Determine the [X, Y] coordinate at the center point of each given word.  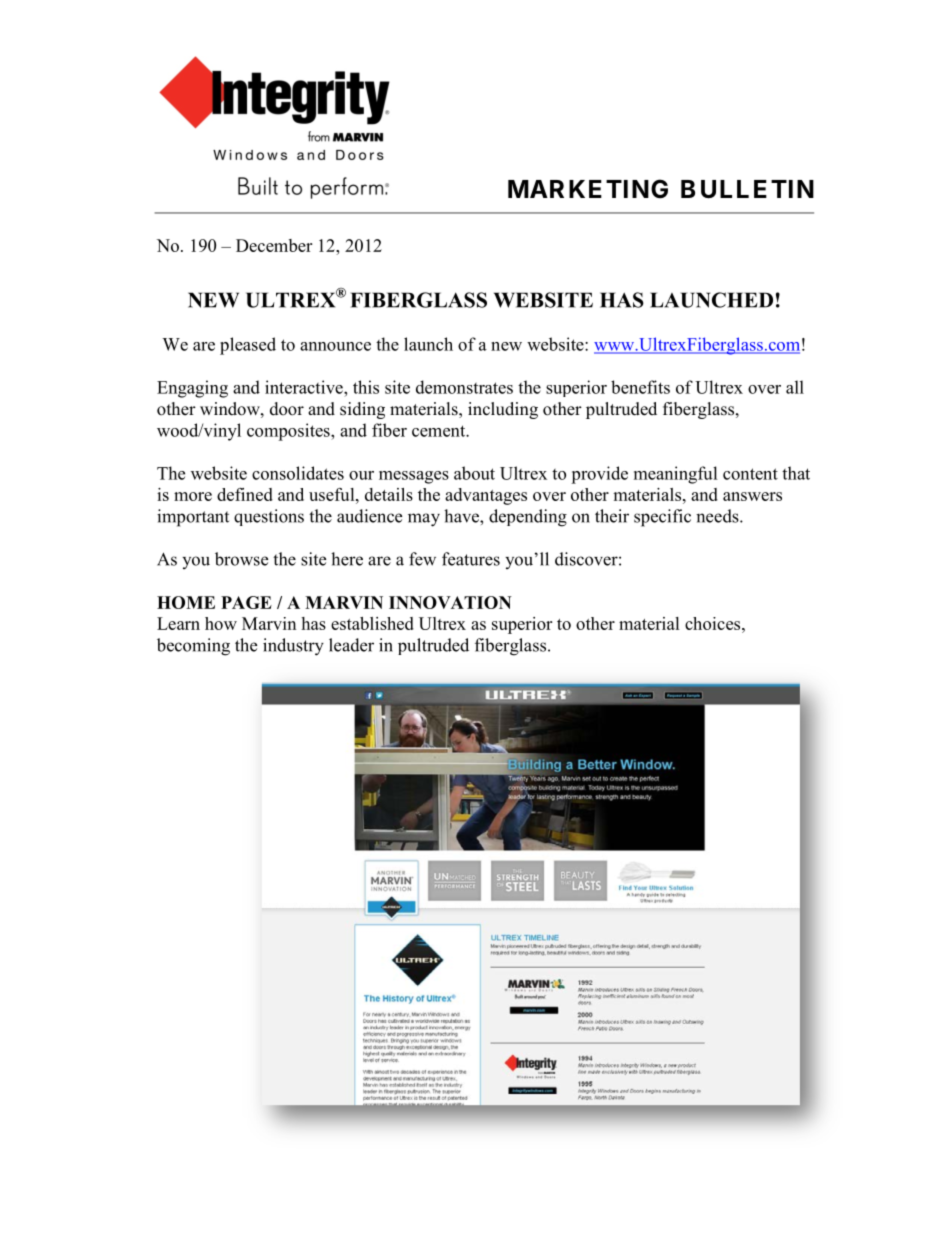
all [795, 387]
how [221, 623]
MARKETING [588, 189]
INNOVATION [450, 602]
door [287, 409]
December [274, 245]
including [503, 410]
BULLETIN [747, 189]
